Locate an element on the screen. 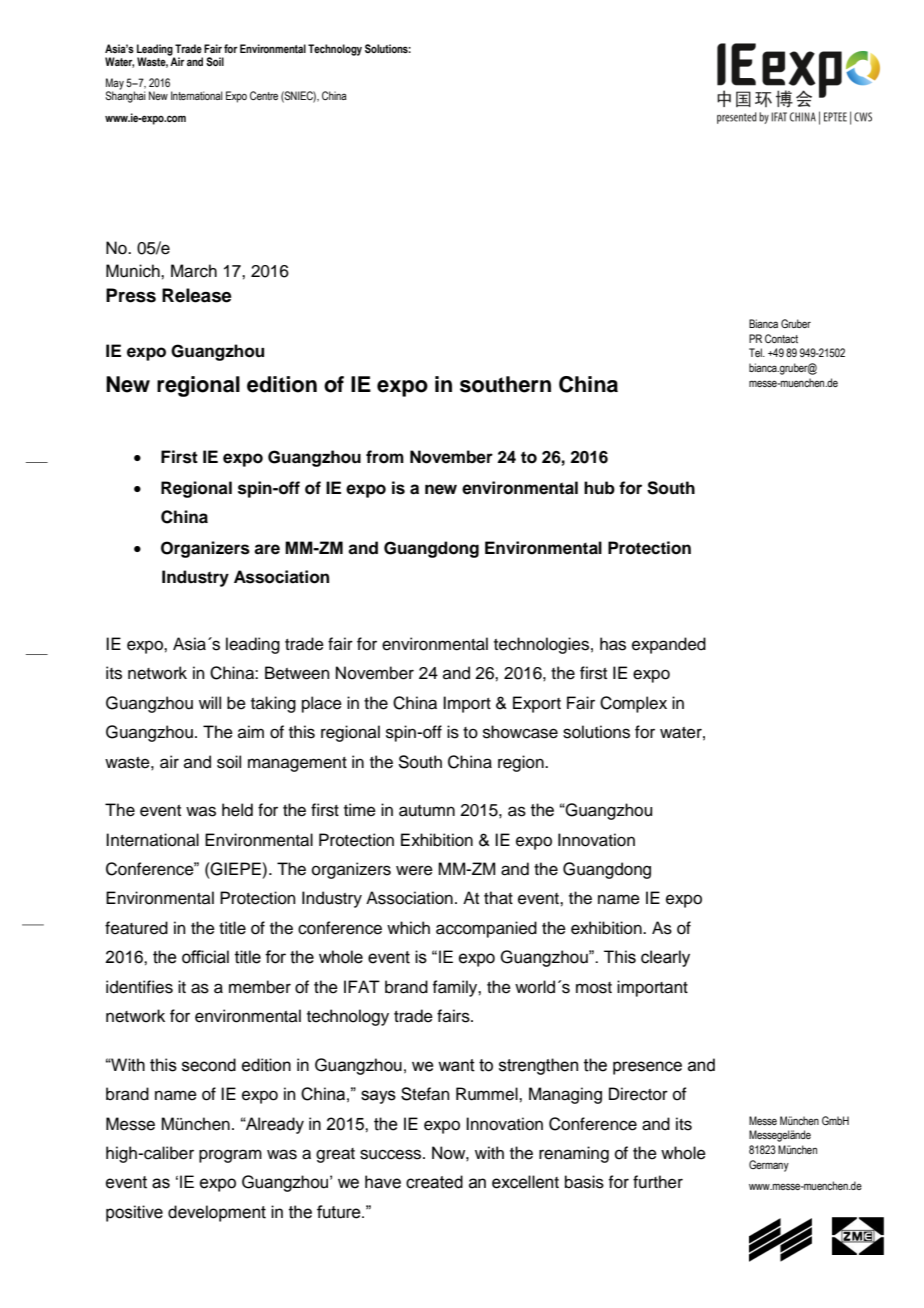 Image resolution: width=924 pixels, height=1308 pixels. official is located at coordinates (205, 957).
